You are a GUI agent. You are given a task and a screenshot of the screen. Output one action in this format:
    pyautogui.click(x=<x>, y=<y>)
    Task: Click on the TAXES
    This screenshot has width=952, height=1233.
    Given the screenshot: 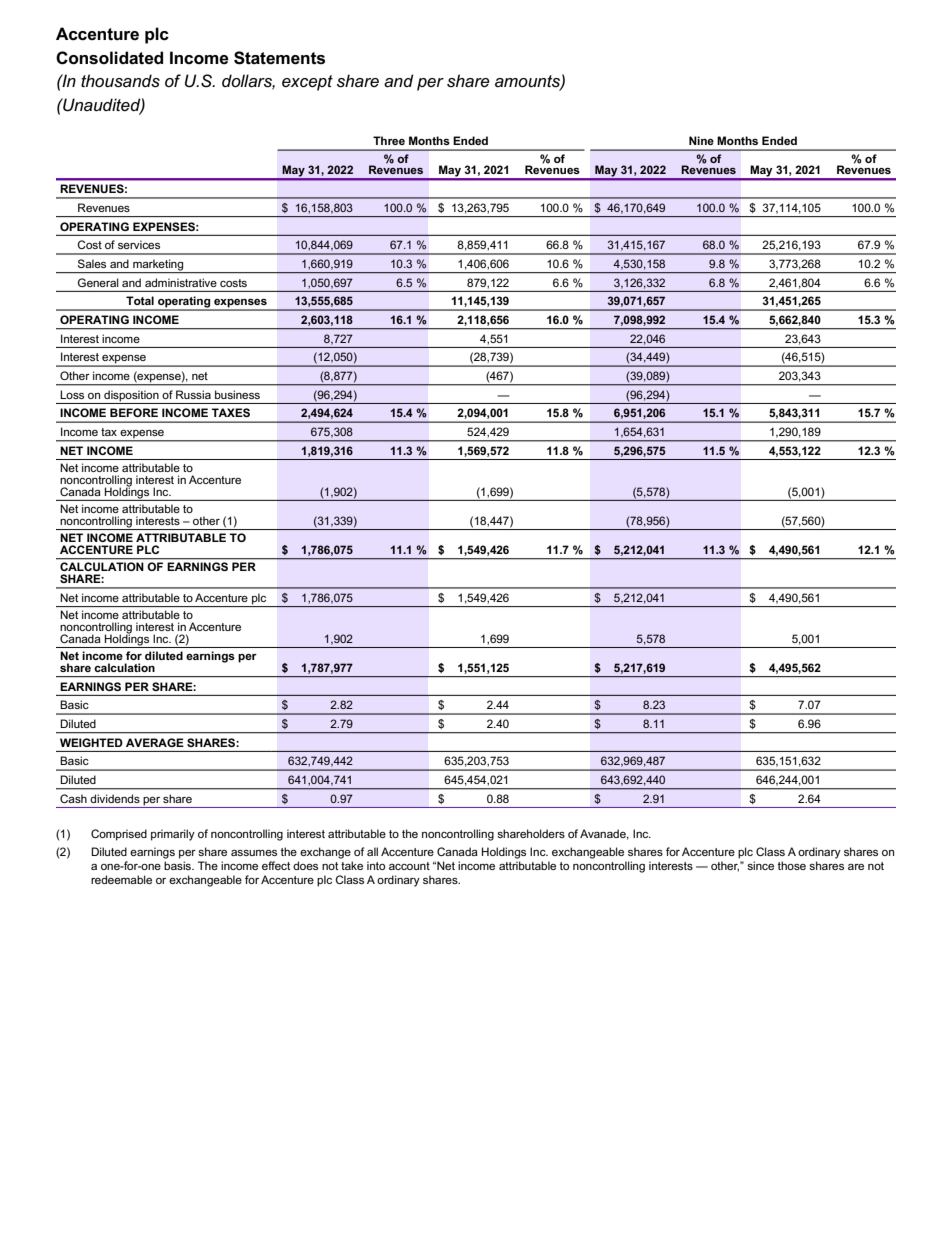 What is the action you would take?
    pyautogui.click(x=230, y=412)
